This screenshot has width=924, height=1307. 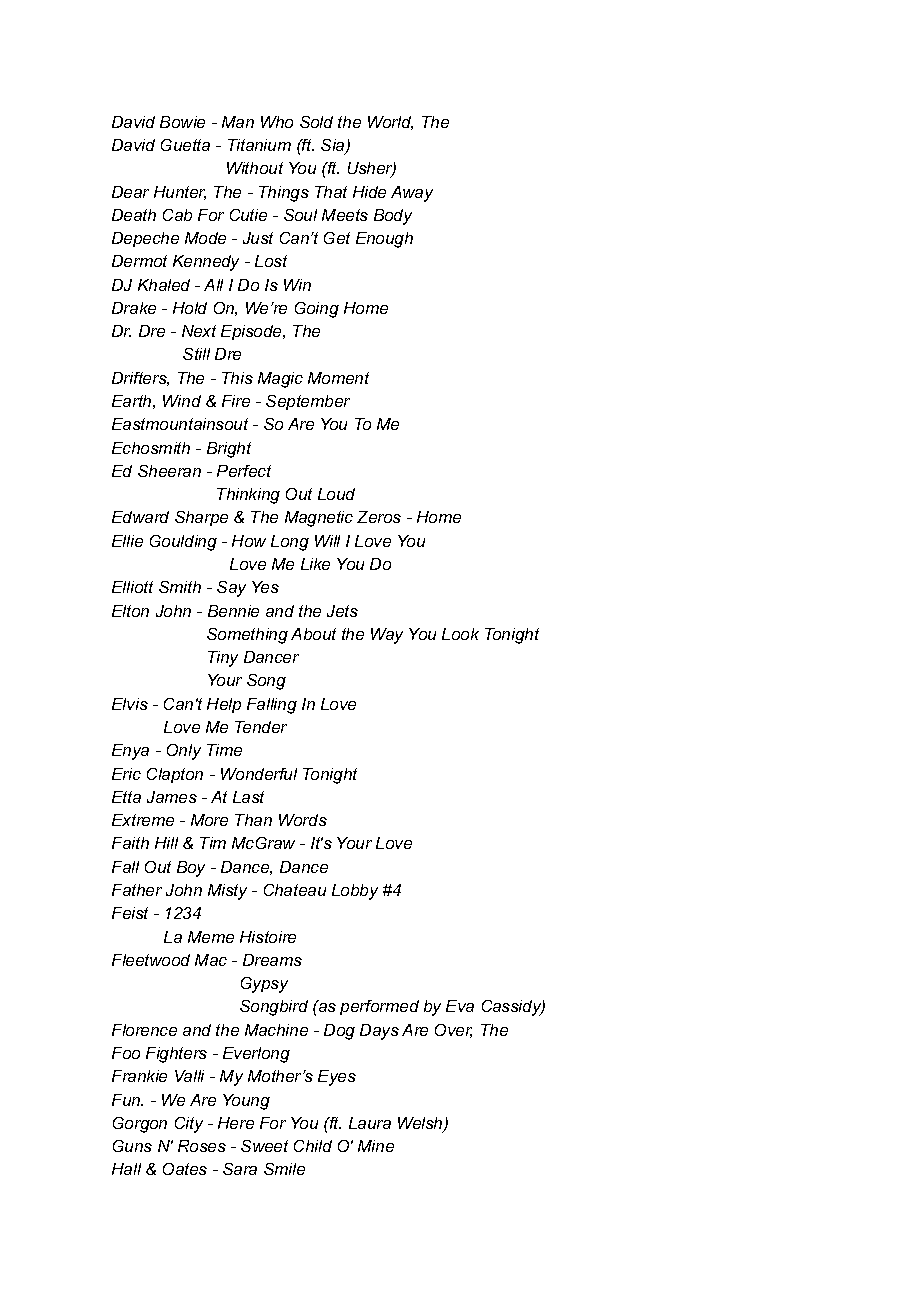 What do you see at coordinates (412, 194) in the screenshot?
I see `Away` at bounding box center [412, 194].
